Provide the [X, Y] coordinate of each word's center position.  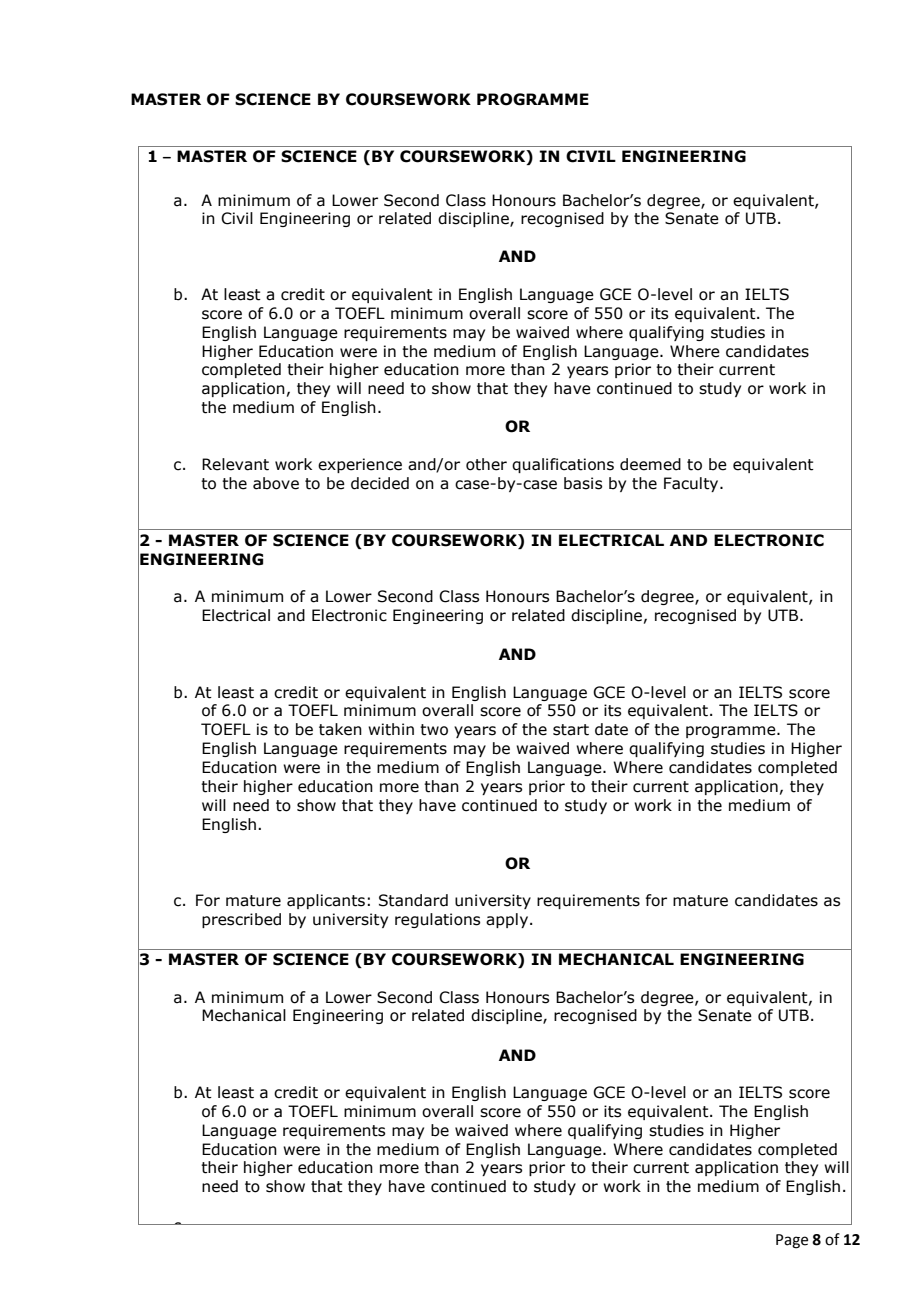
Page [792, 1241]
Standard [413, 900]
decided [380, 483]
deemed [650, 464]
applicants [326, 901]
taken [340, 729]
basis [583, 483]
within [391, 729]
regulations [437, 920]
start [571, 730]
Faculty [692, 484]
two [434, 730]
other [486, 464]
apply [508, 920]
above [276, 483]
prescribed [241, 920]
